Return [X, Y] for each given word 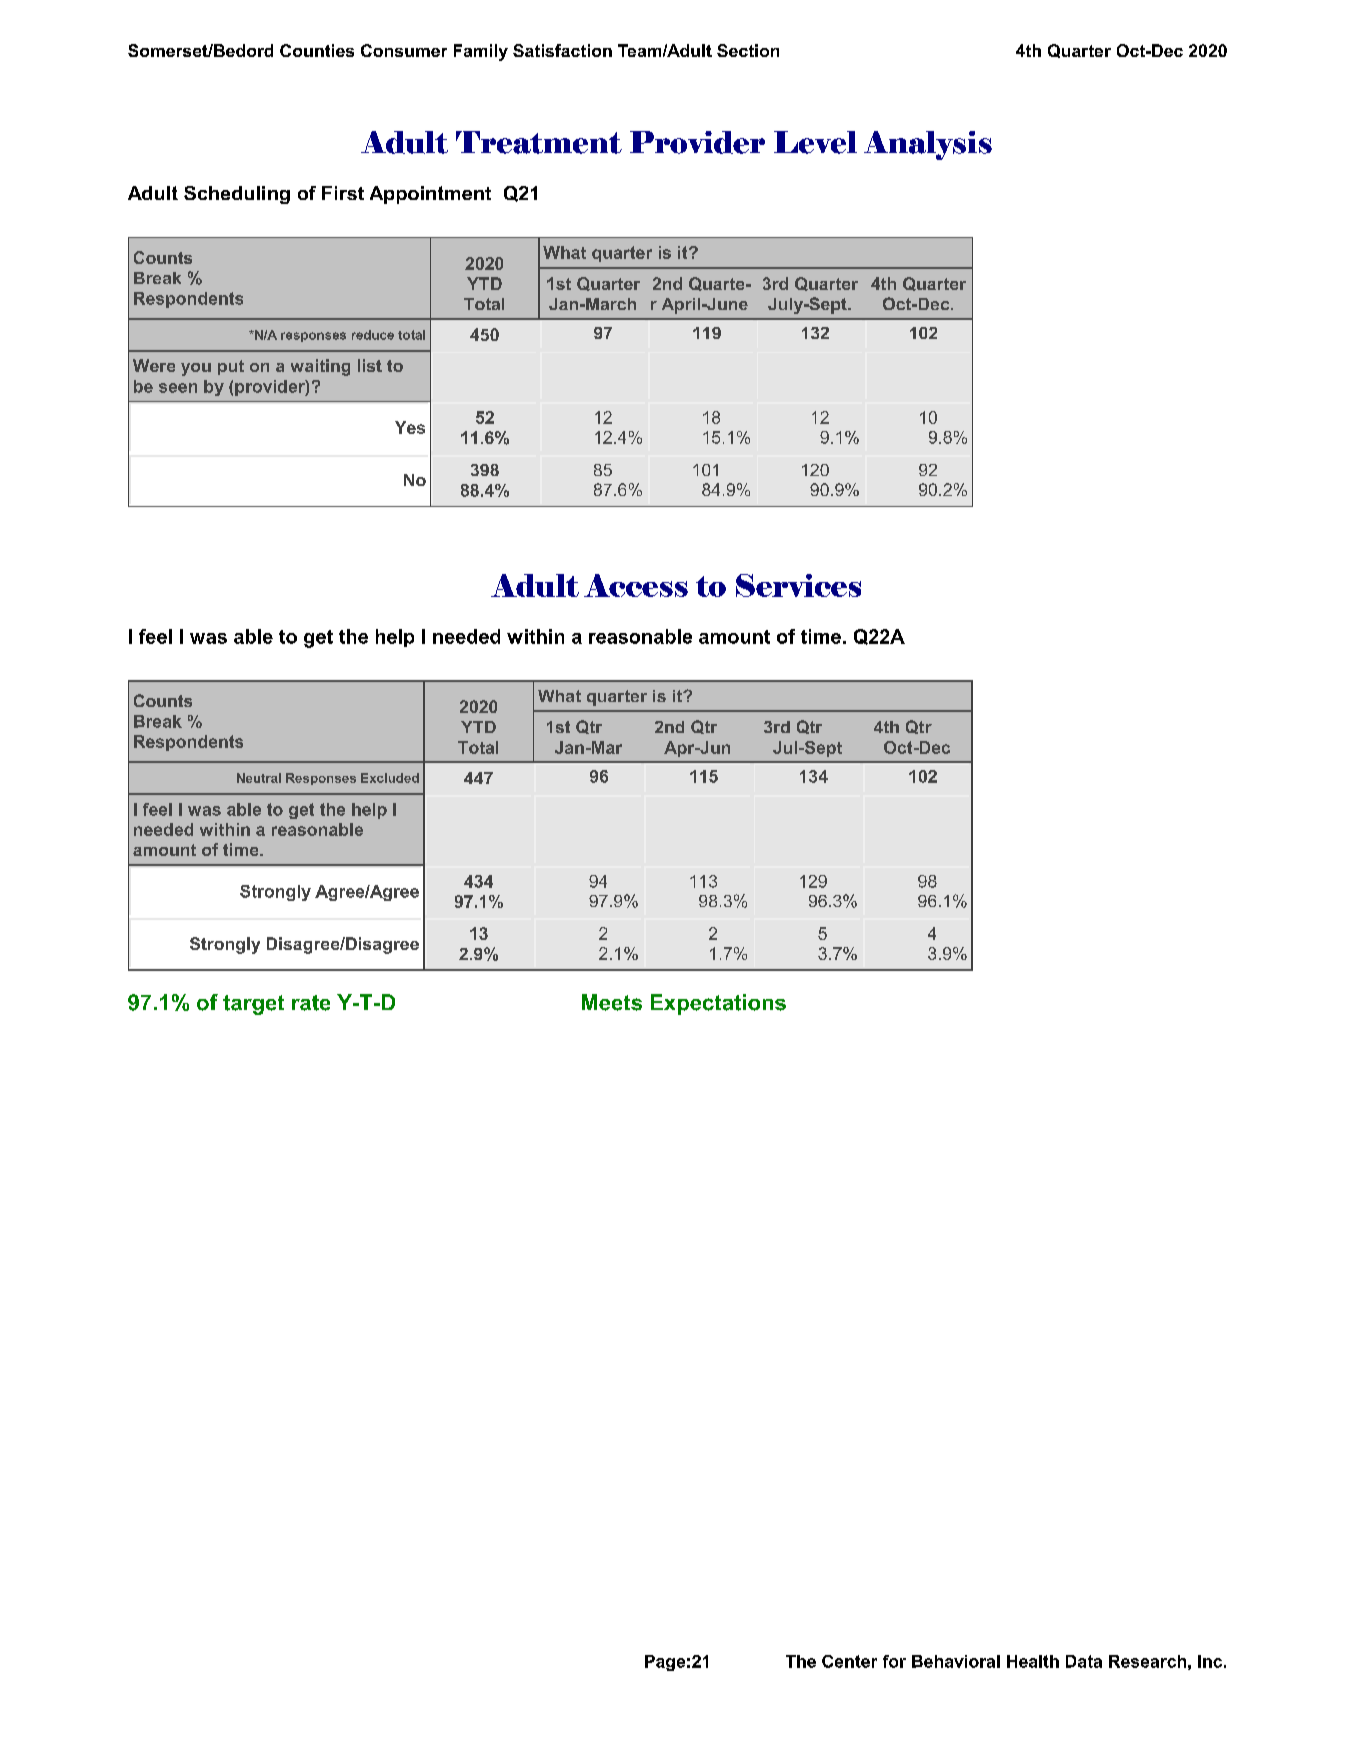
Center [849, 1661]
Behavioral [956, 1661]
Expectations [718, 1004]
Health [1033, 1661]
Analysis [928, 145]
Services [798, 585]
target [253, 1005]
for [894, 1661]
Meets [612, 1002]
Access [636, 585]
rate [311, 1003]
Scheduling [237, 195]
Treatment [539, 142]
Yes [410, 427]
